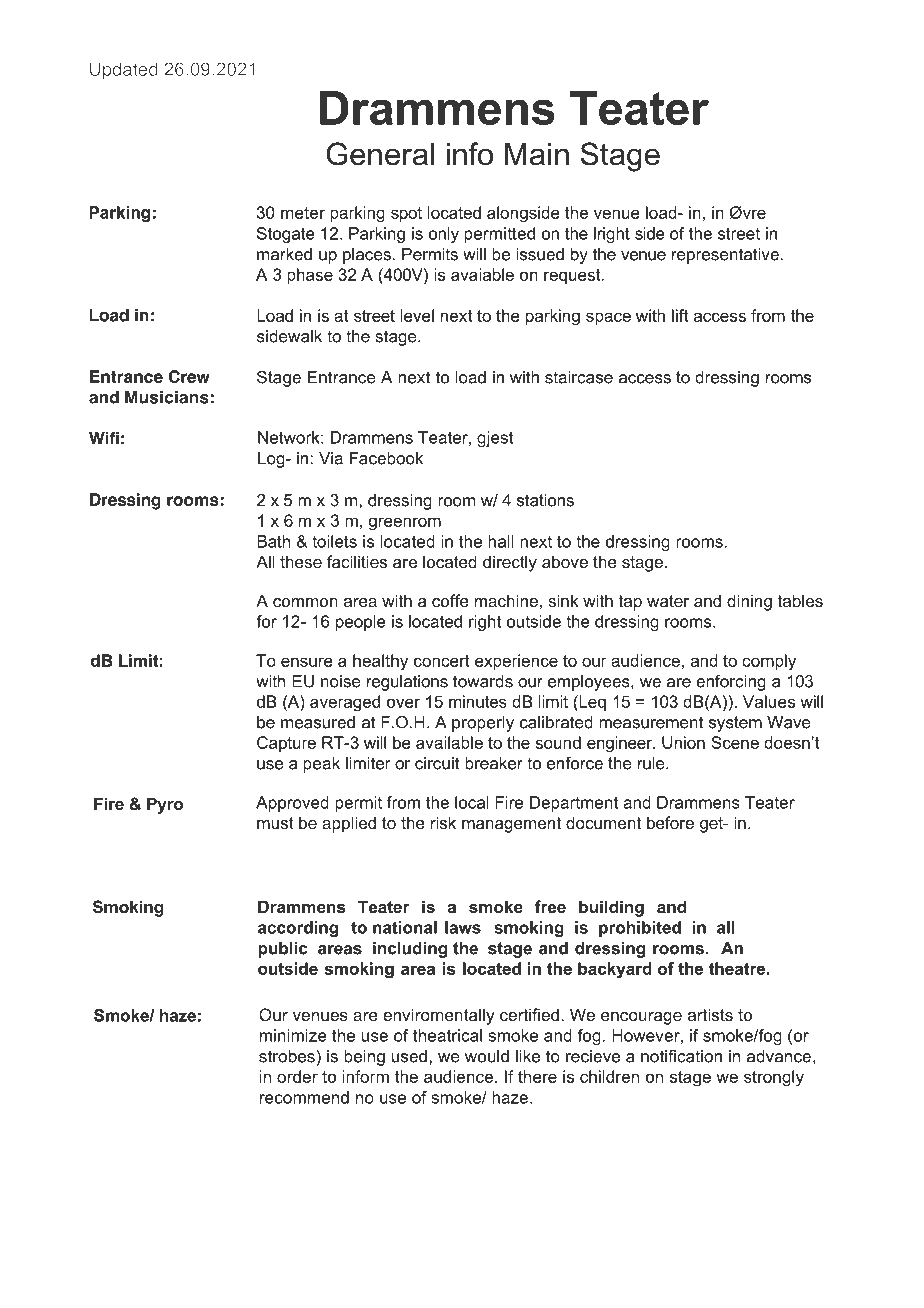 The height and width of the screenshot is (1308, 924). Describe the element at coordinates (749, 602) in the screenshot. I see `dining` at that location.
